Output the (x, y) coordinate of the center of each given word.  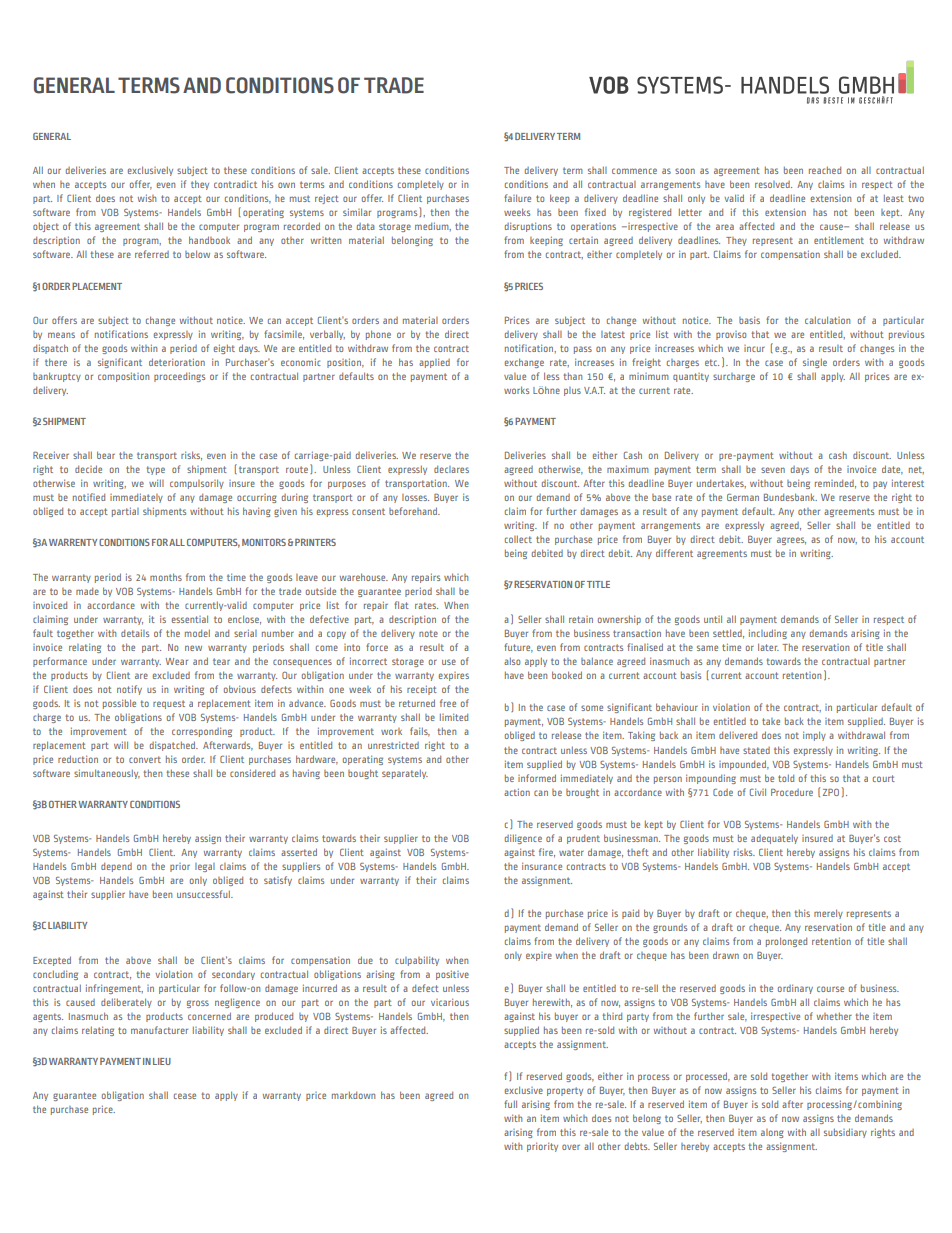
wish (147, 198)
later (768, 647)
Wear (177, 661)
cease (185, 1096)
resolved (773, 184)
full (510, 1104)
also (512, 661)
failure (517, 198)
